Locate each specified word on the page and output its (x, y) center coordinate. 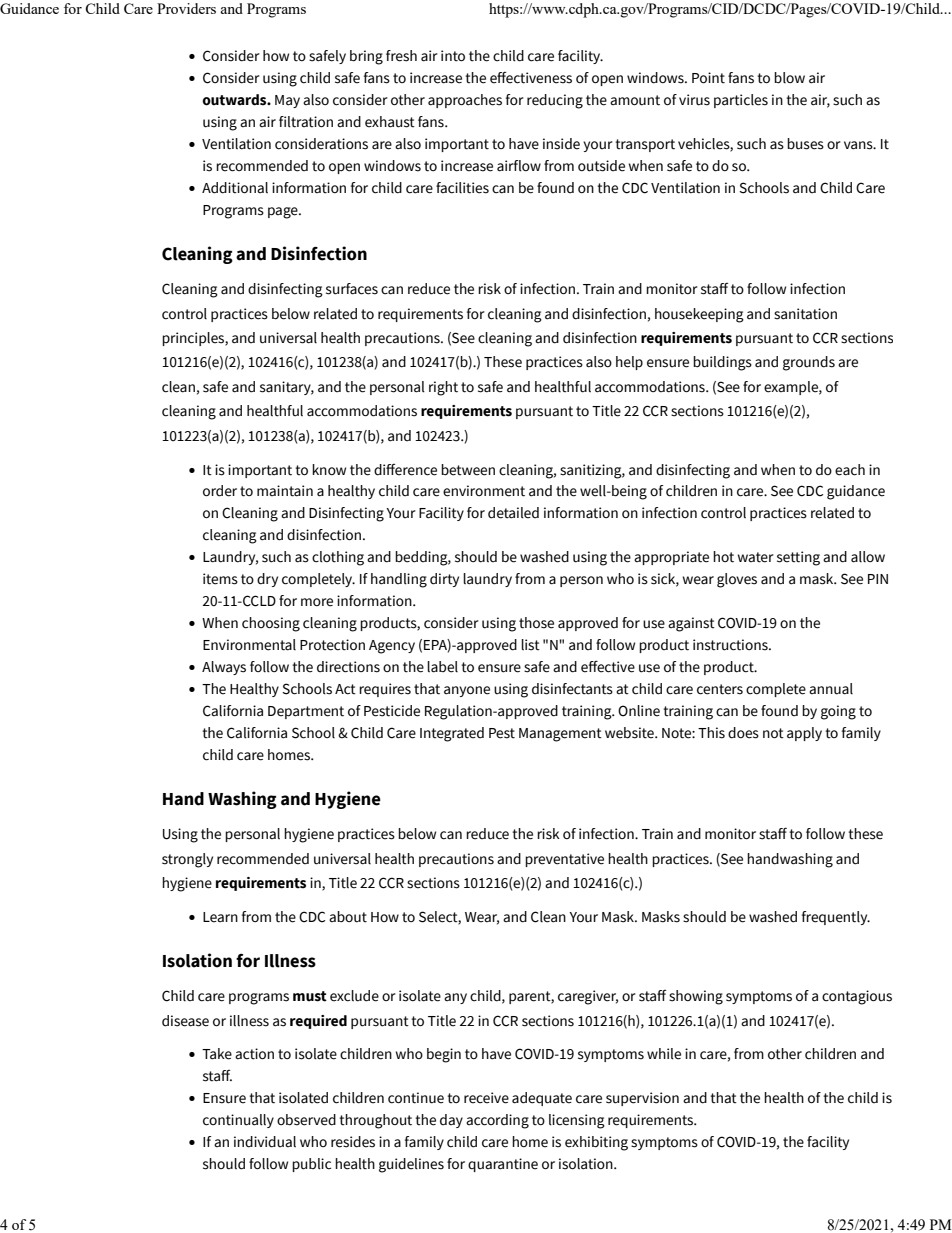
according (497, 1121)
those (536, 623)
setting (798, 558)
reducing (555, 101)
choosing (271, 624)
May (287, 101)
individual (265, 1142)
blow (789, 78)
